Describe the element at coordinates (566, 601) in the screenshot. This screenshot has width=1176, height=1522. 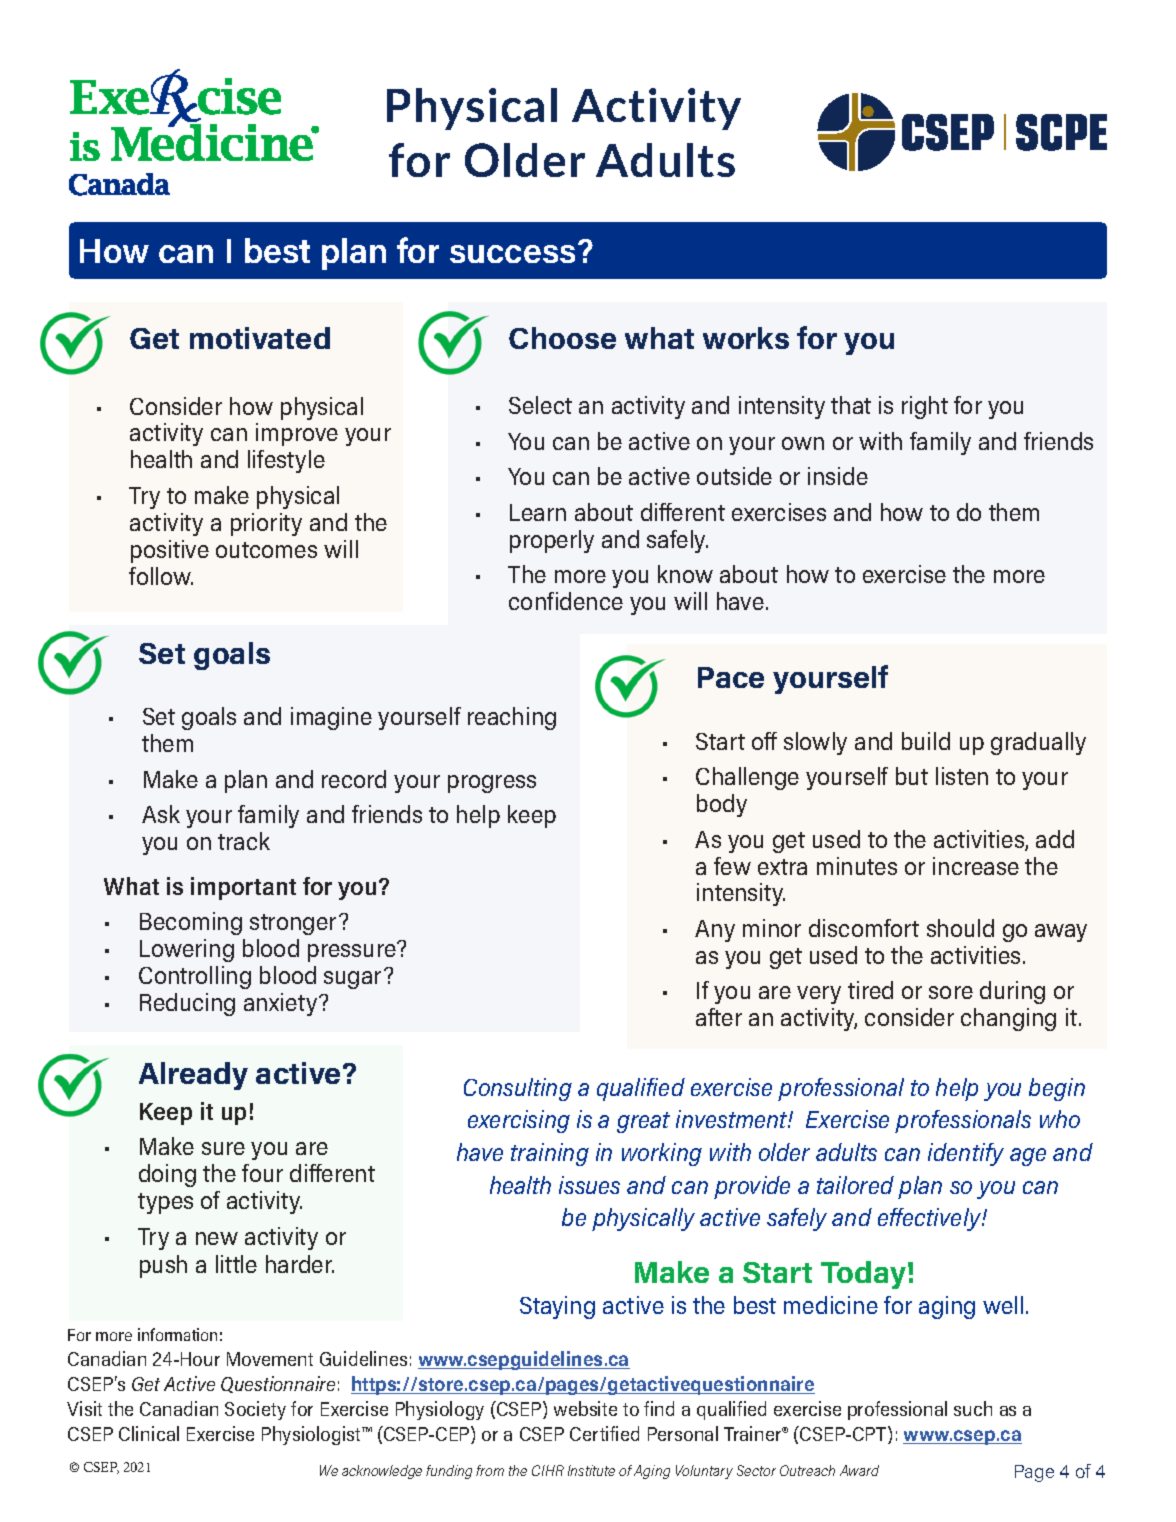
I see `confidence` at that location.
